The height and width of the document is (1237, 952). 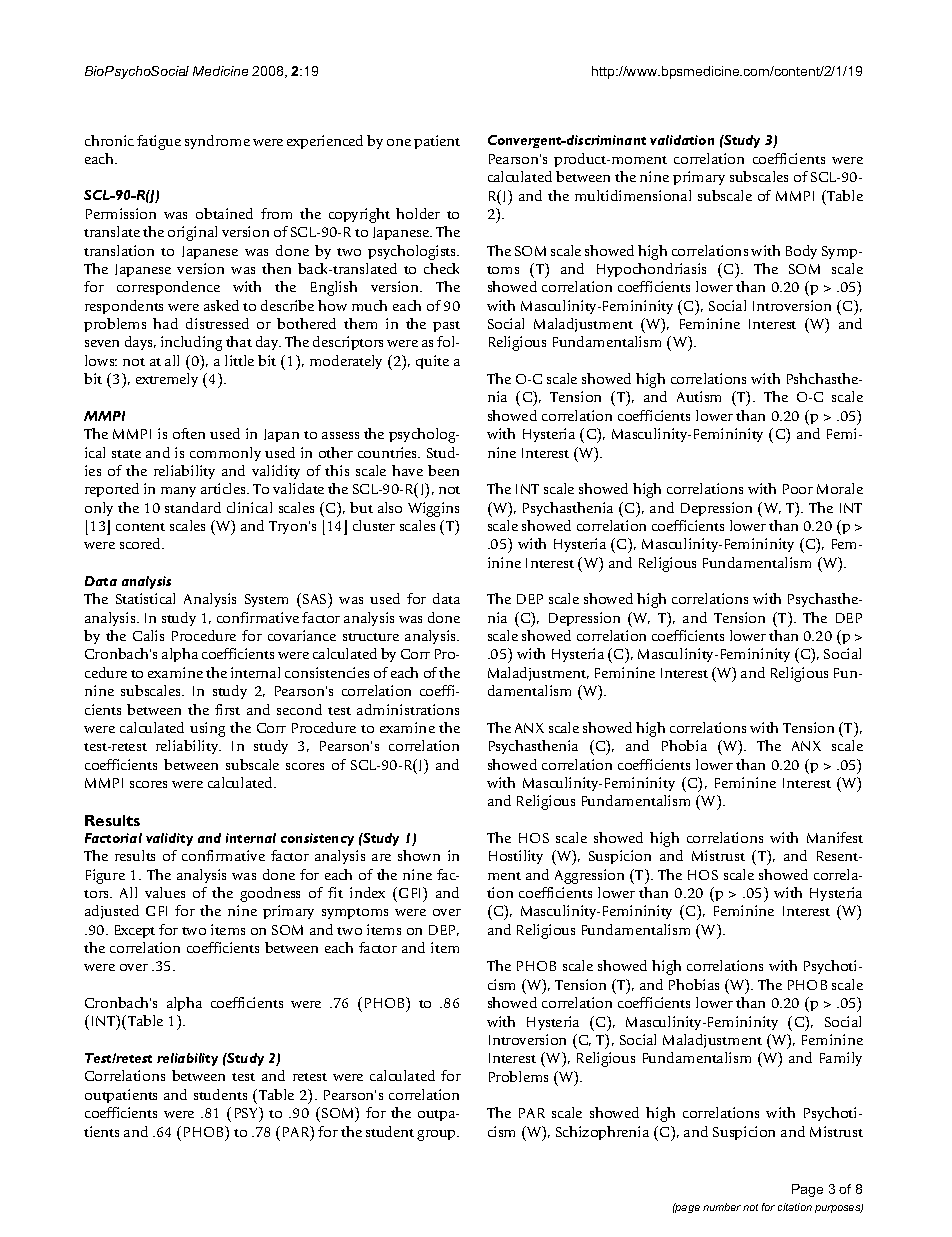 What do you see at coordinates (193, 507) in the document?
I see `standard` at bounding box center [193, 507].
